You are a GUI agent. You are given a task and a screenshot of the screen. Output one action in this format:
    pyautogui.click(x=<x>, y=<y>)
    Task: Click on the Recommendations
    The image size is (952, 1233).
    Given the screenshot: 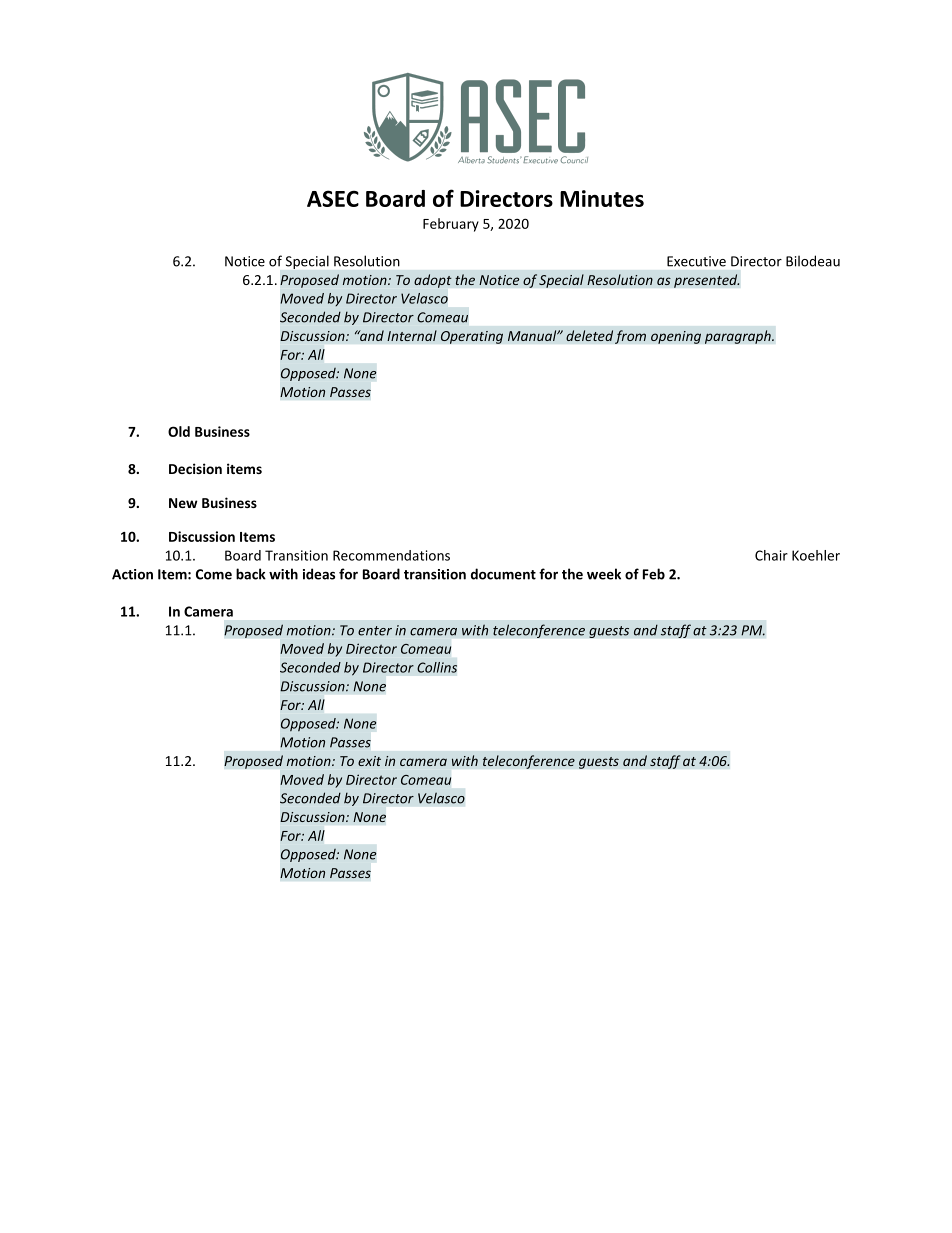 What is the action you would take?
    pyautogui.click(x=391, y=555)
